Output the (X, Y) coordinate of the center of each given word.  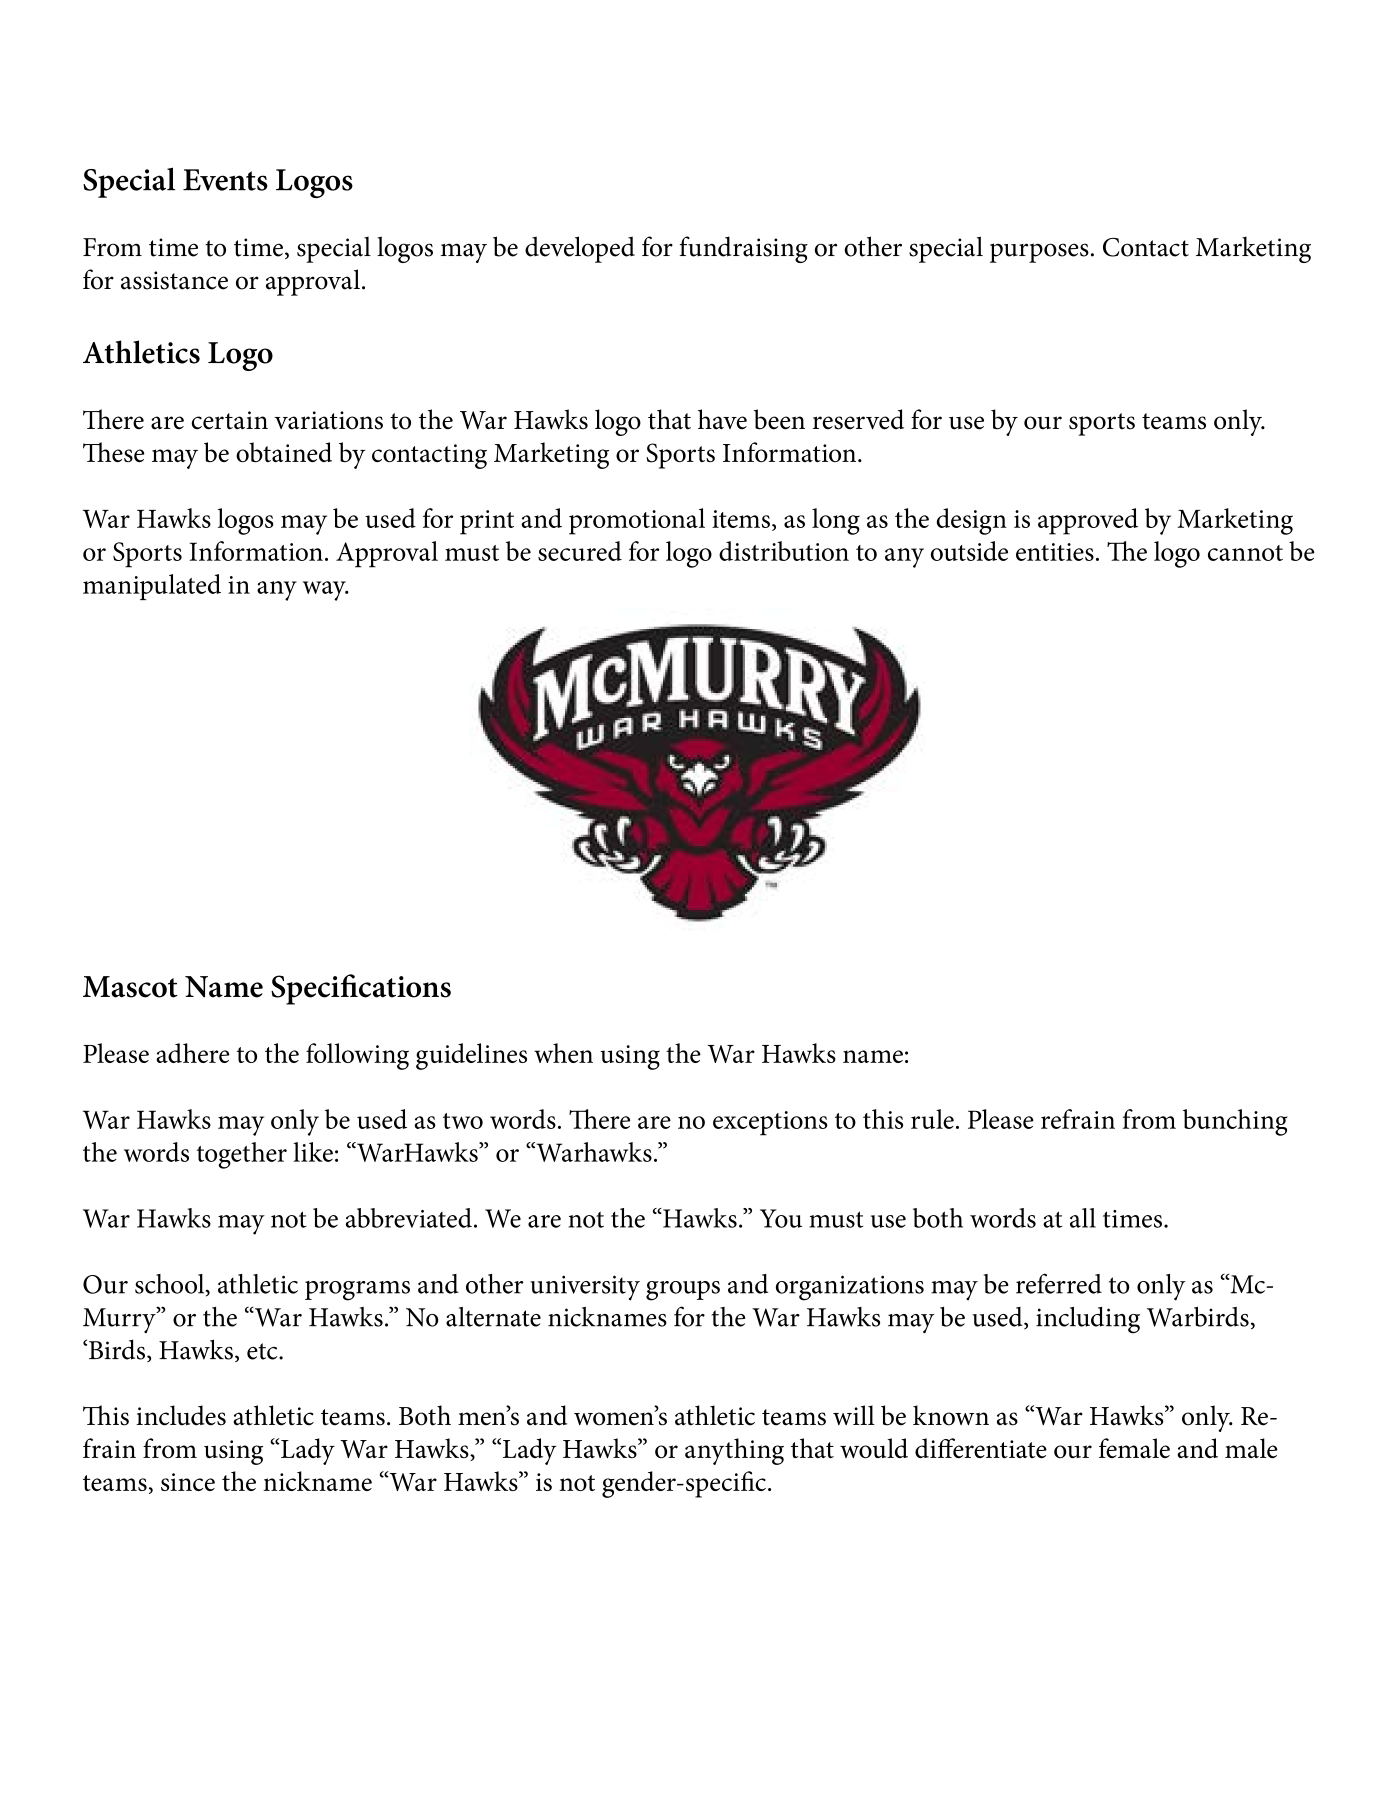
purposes (1039, 253)
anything (734, 1451)
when (563, 1053)
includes (181, 1415)
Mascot (130, 987)
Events (225, 180)
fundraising (743, 249)
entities (1055, 552)
